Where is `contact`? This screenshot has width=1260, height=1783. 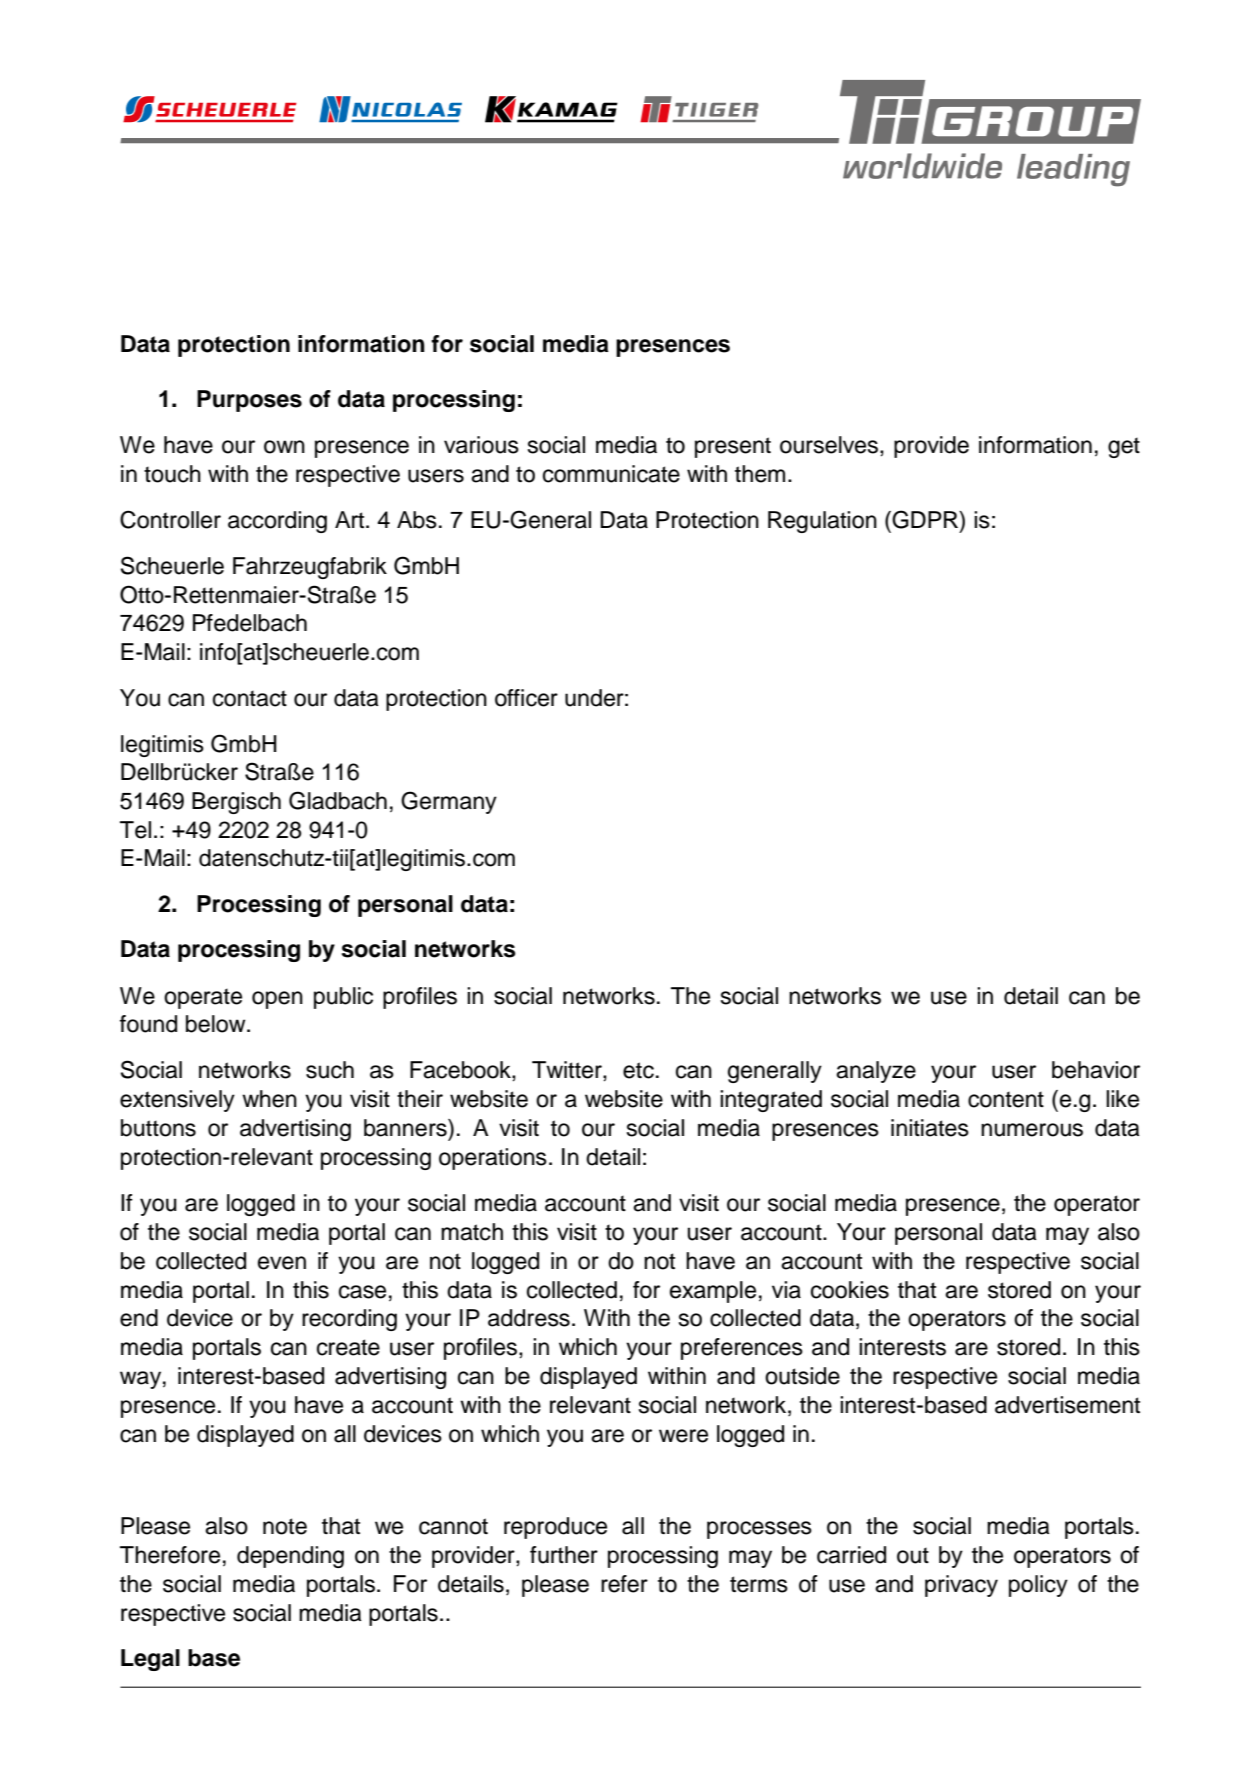
contact is located at coordinates (250, 698).
